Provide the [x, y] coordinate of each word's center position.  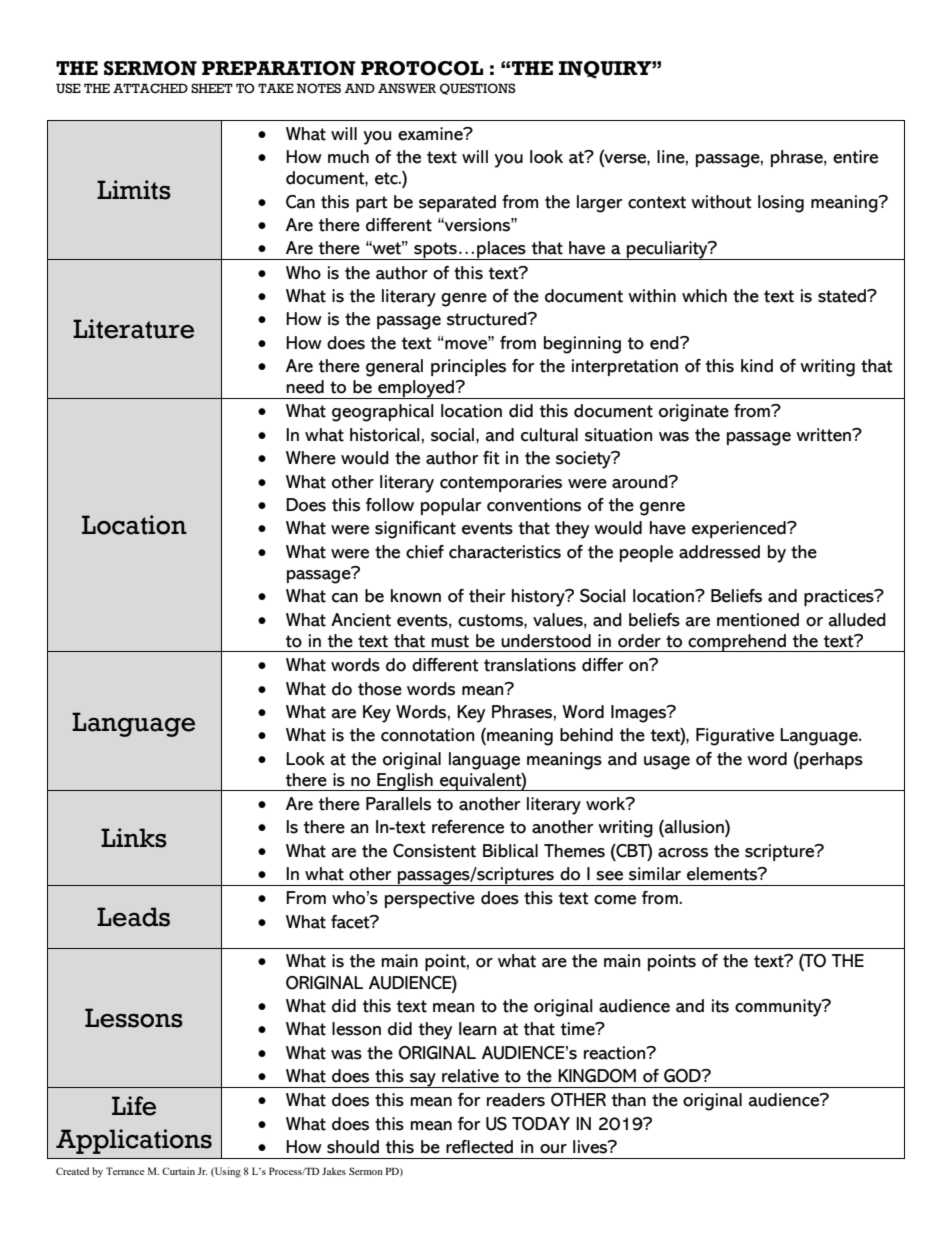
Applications [134, 1141]
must [450, 641]
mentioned [758, 620]
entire [855, 157]
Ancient [361, 620]
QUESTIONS [478, 89]
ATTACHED [150, 88]
